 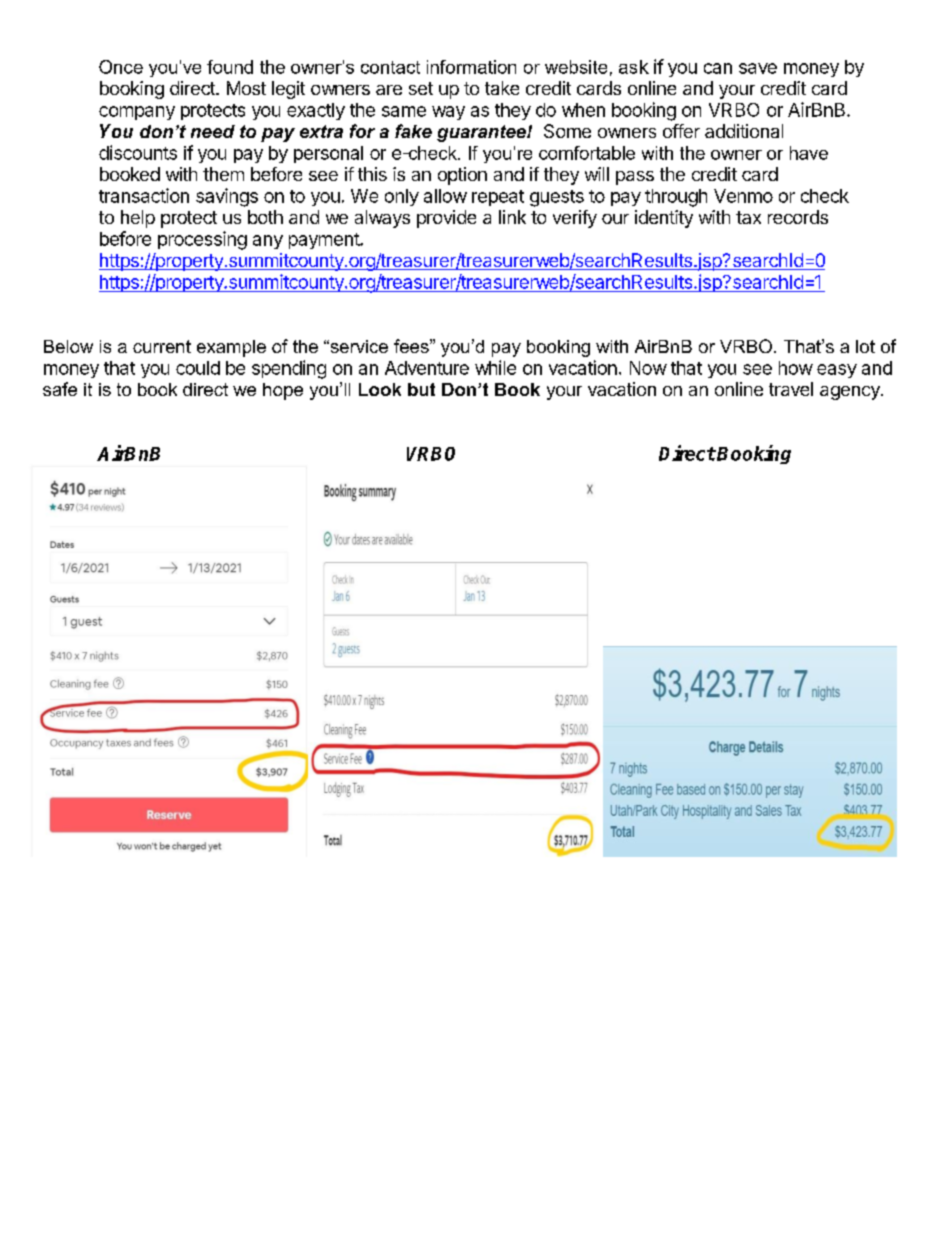 I want to click on save, so click(x=758, y=68).
